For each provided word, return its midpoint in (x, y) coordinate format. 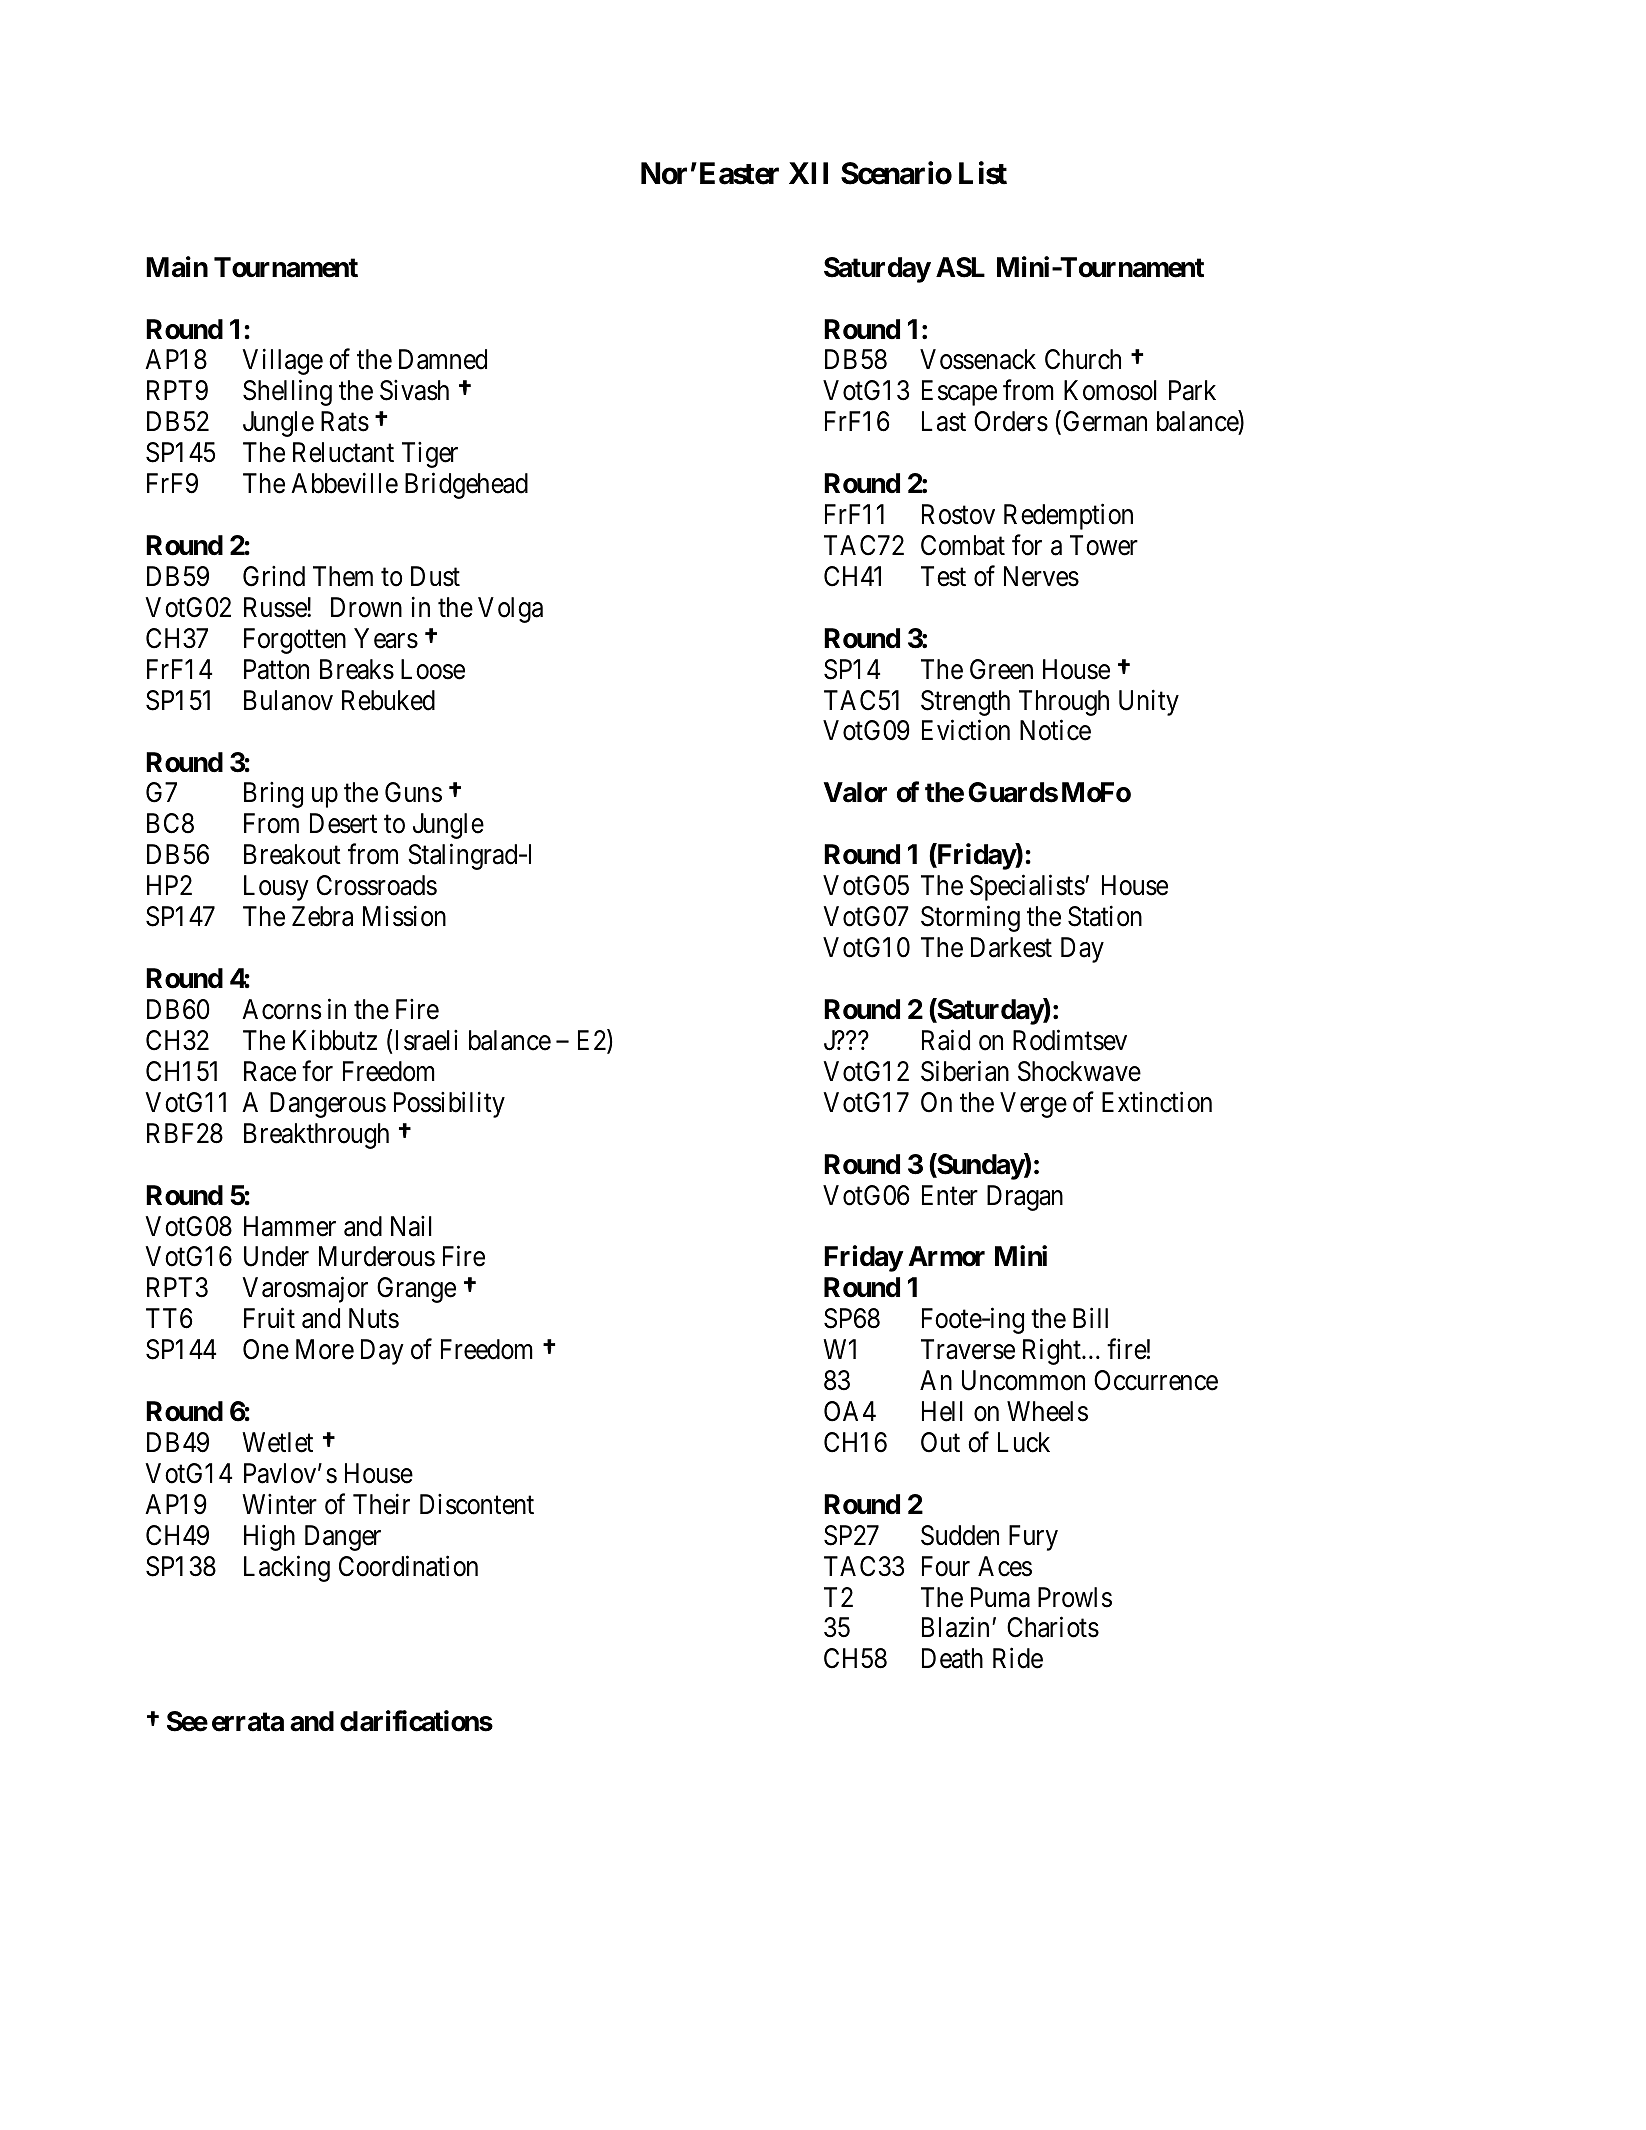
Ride (1018, 1658)
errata (248, 1722)
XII (808, 173)
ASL (960, 267)
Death (952, 1658)
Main (177, 267)
